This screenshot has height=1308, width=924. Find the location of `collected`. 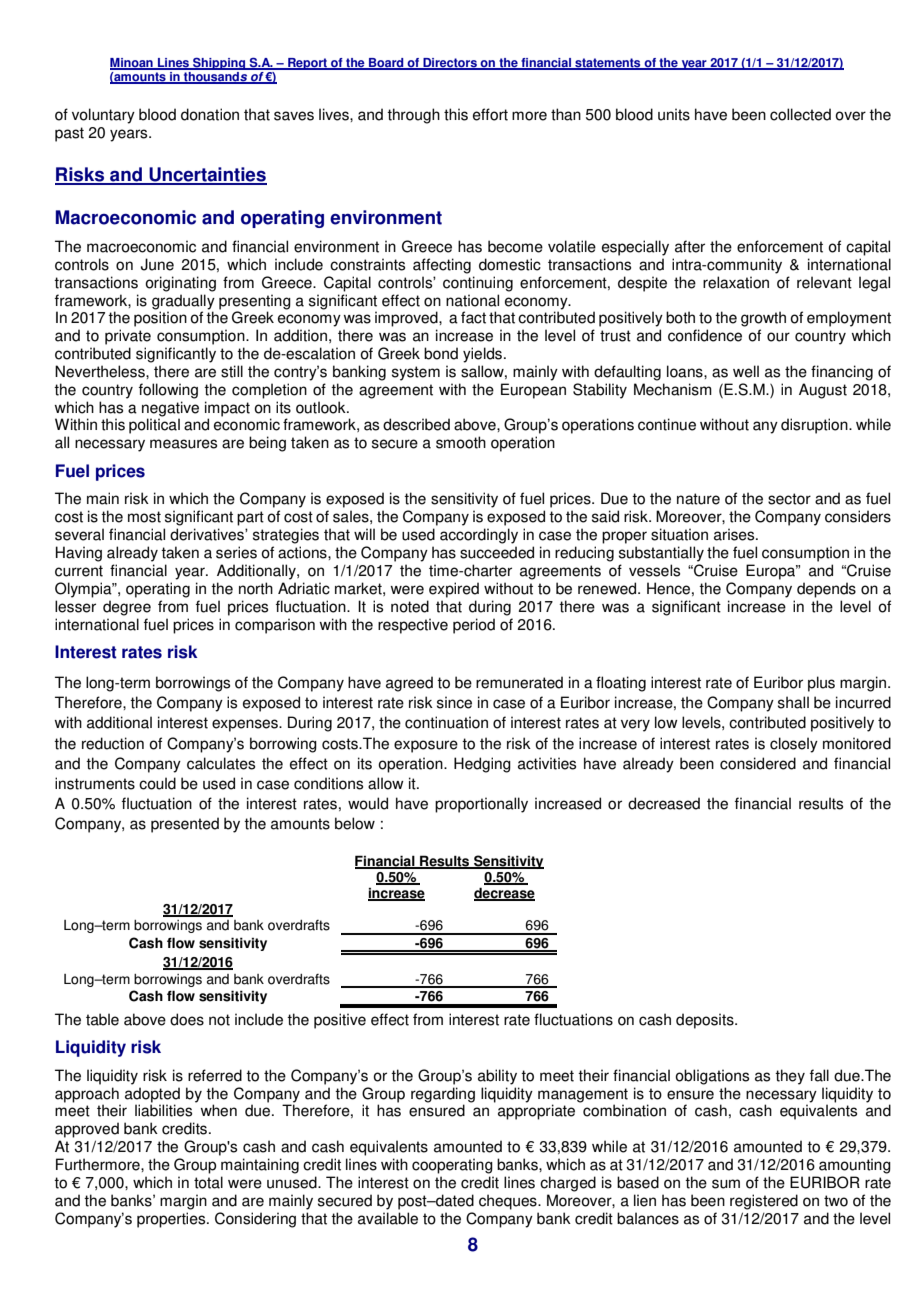

collected is located at coordinates (800, 114).
